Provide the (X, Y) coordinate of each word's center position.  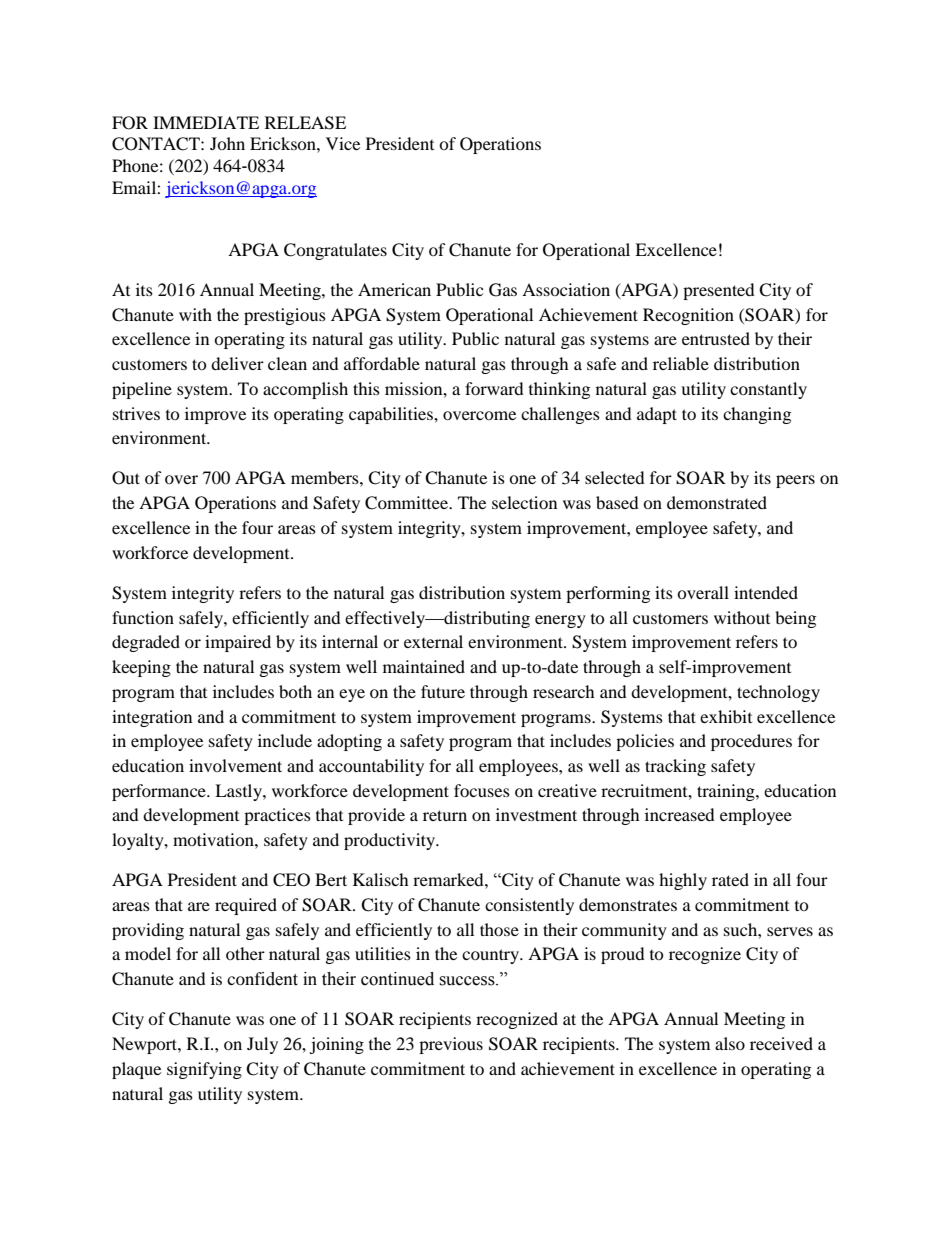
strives (136, 413)
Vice (343, 143)
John (227, 143)
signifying (204, 1070)
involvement (235, 765)
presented (719, 291)
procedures (751, 742)
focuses (482, 790)
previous (451, 1045)
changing (757, 415)
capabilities (392, 415)
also (730, 1043)
